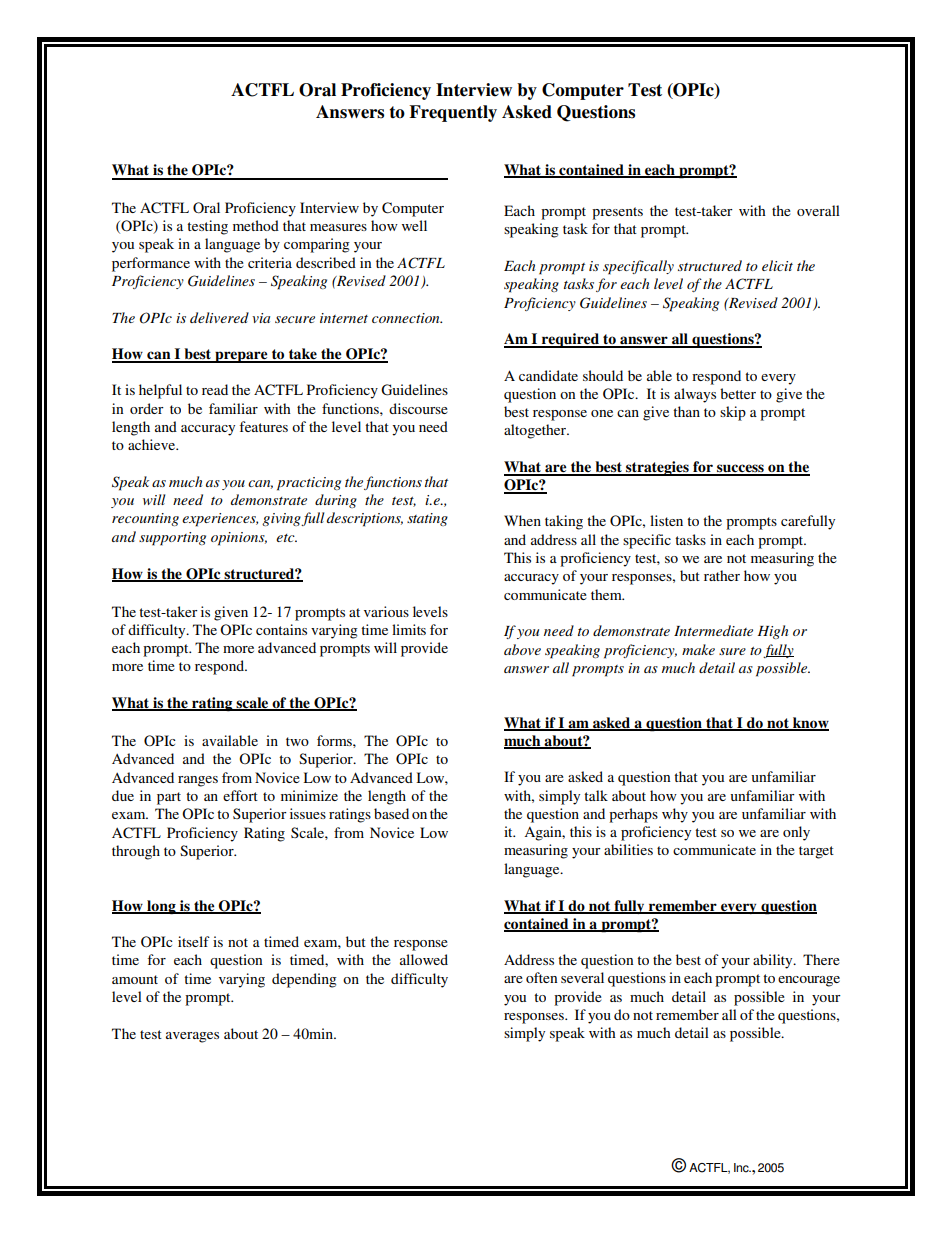 The height and width of the screenshot is (1233, 952). Describe the element at coordinates (698, 649) in the screenshot. I see `make` at that location.
